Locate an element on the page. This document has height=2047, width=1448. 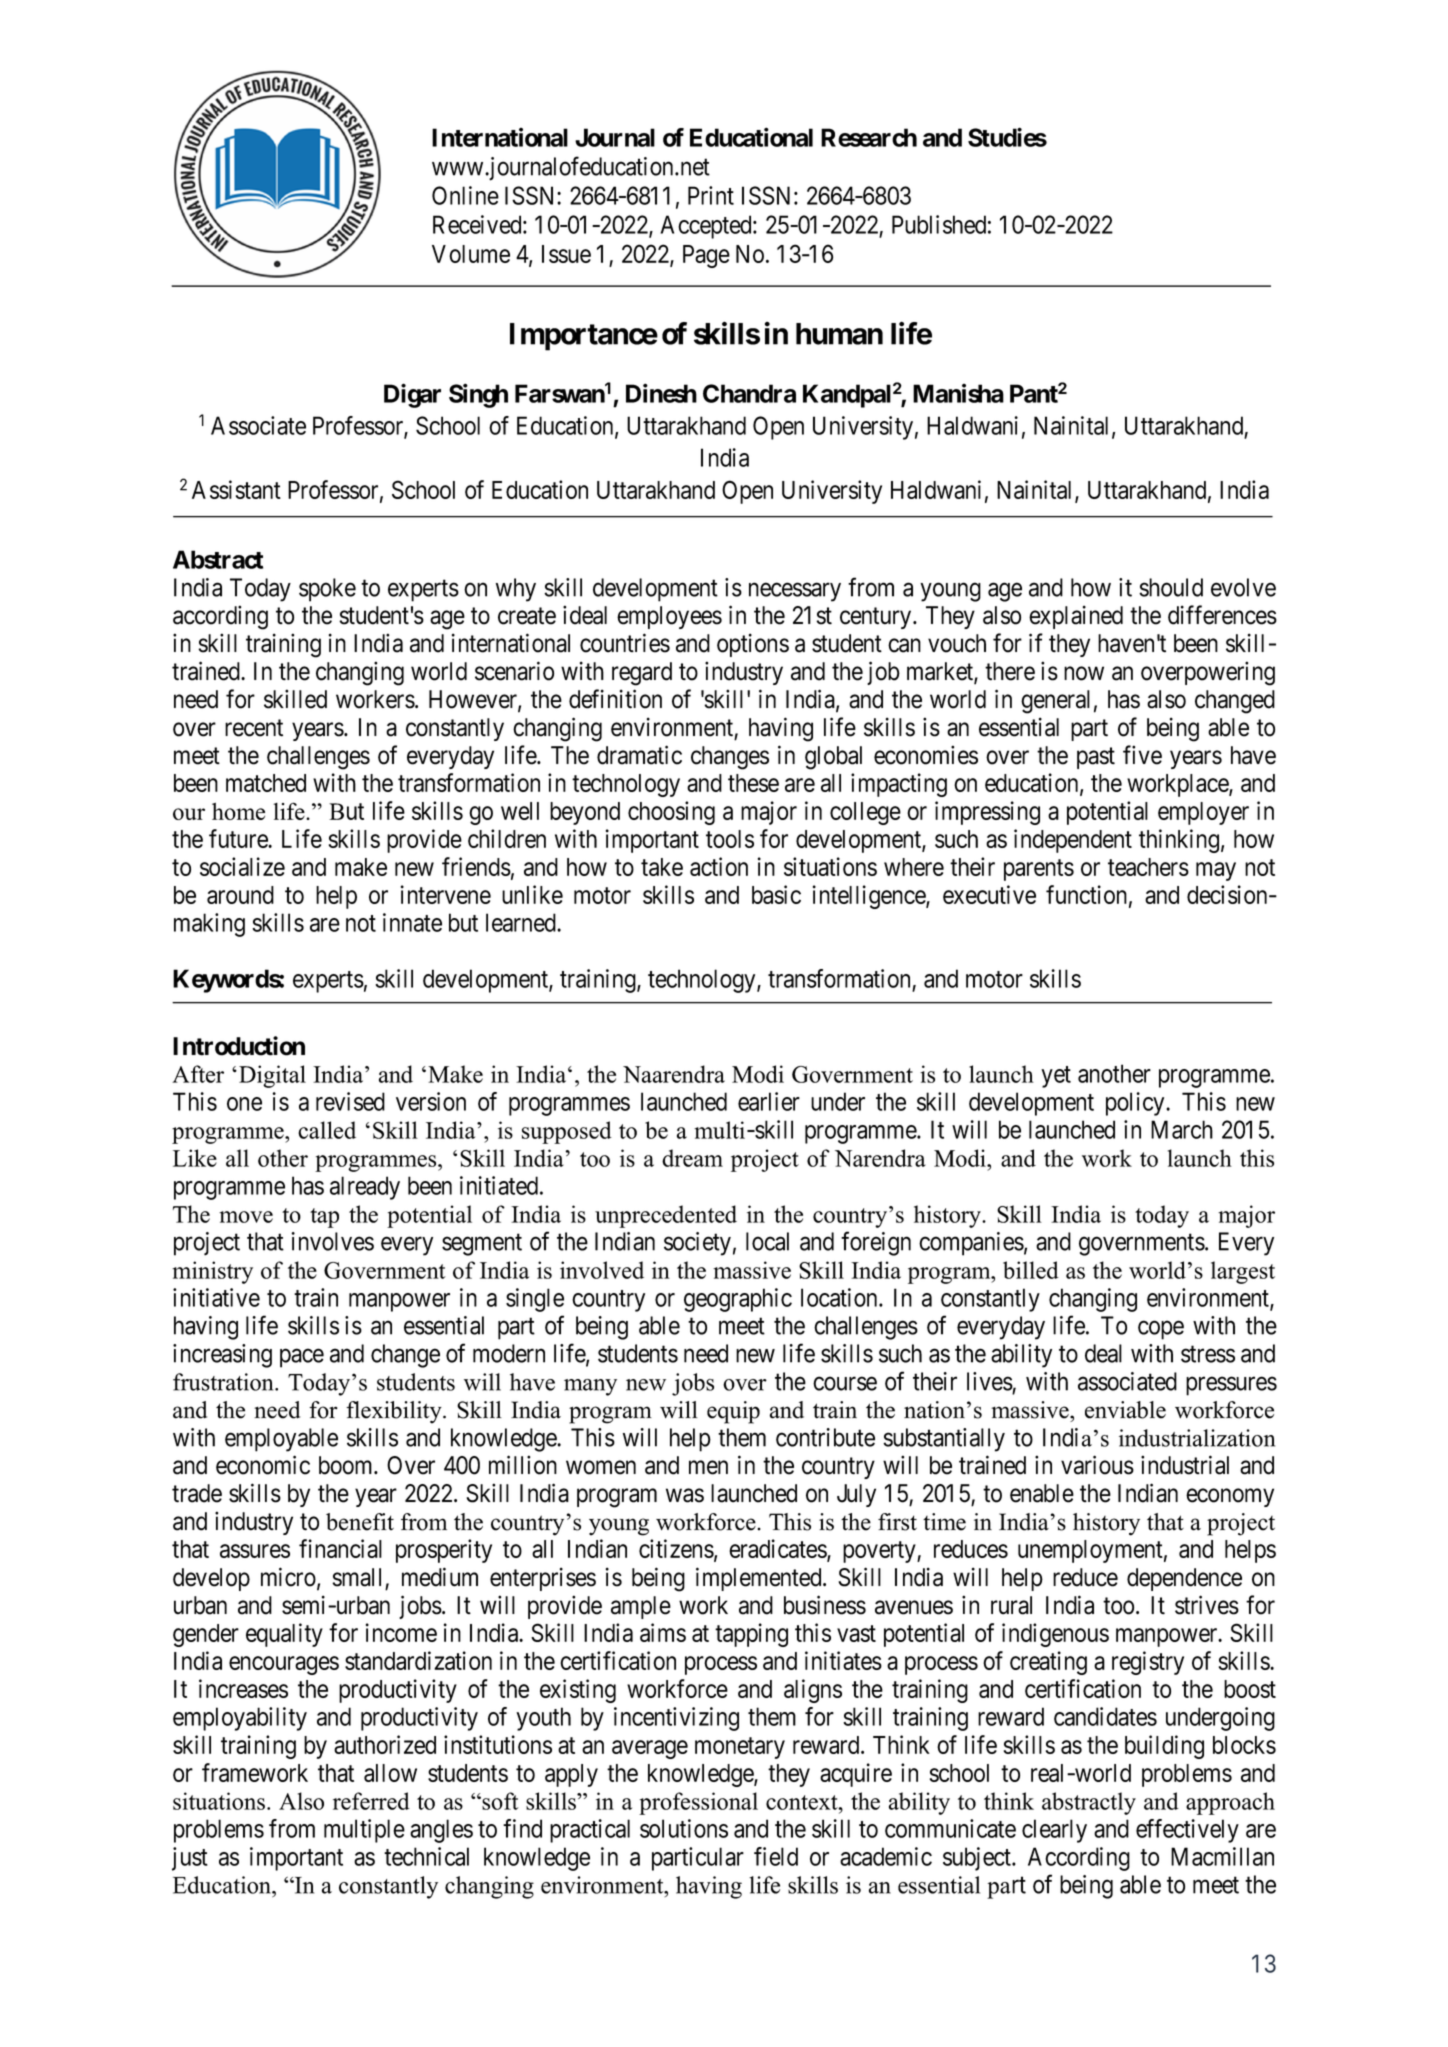
yet is located at coordinates (1056, 1077).
